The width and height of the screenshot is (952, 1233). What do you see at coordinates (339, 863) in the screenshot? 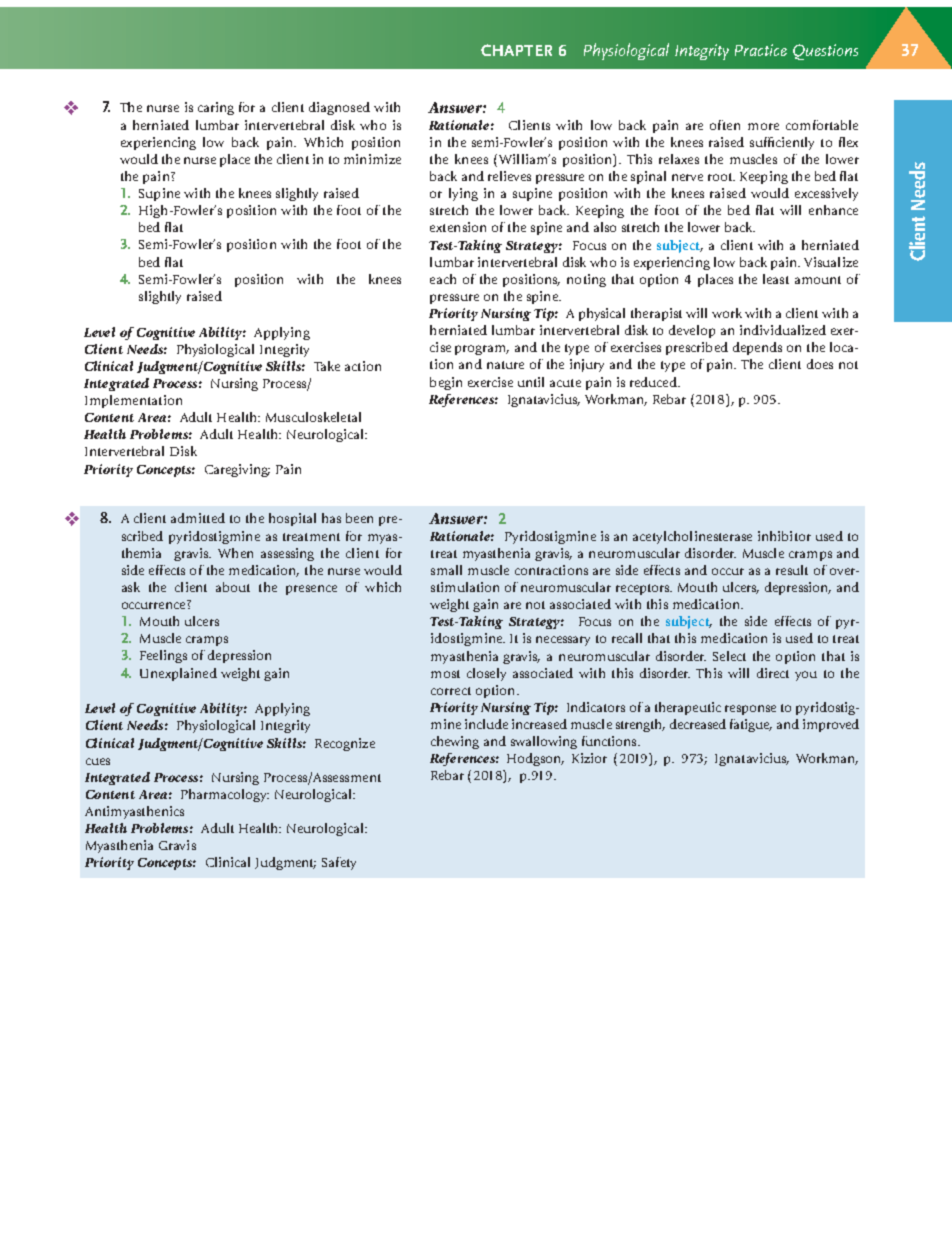
I see `Safety` at bounding box center [339, 863].
